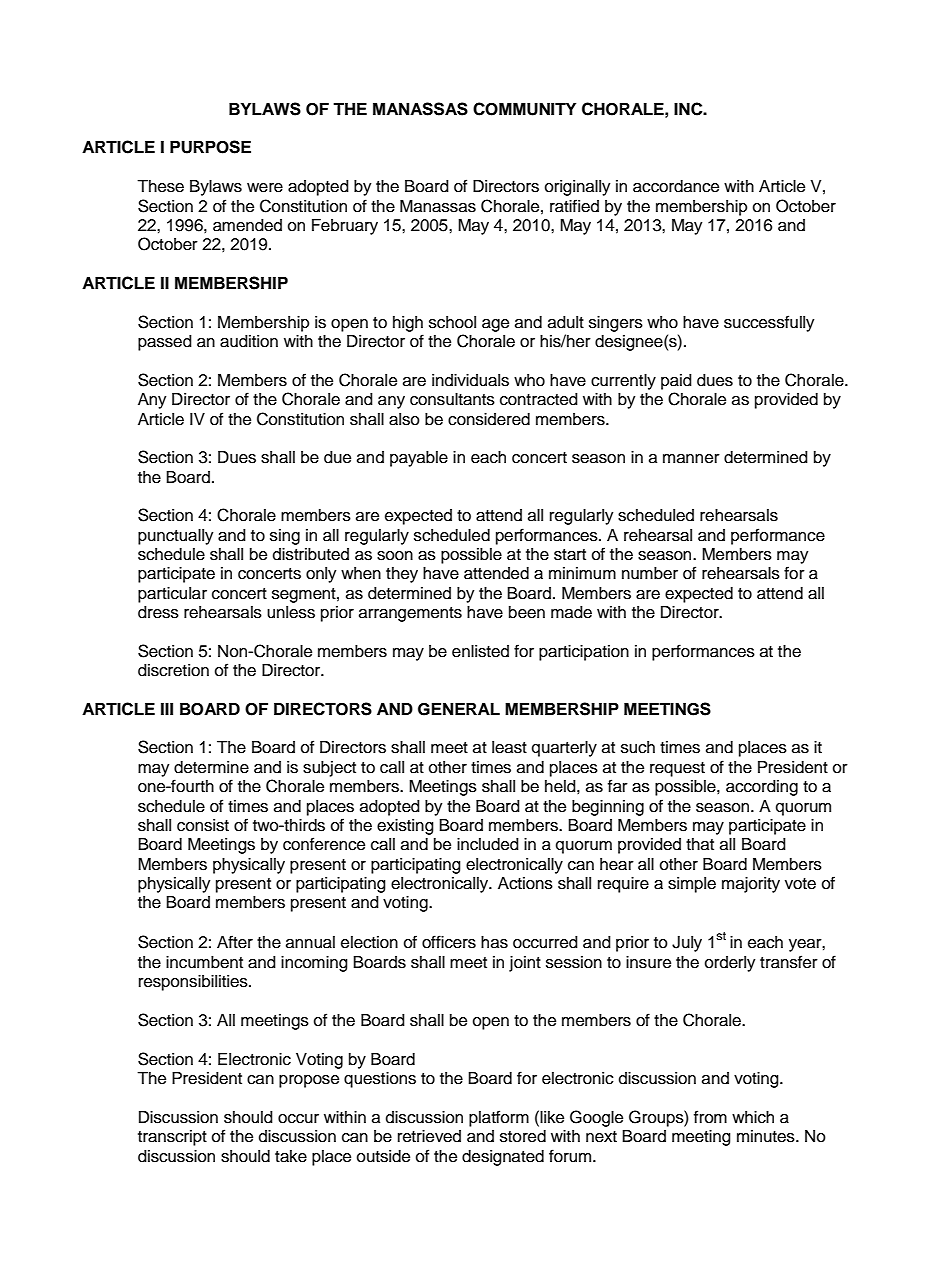 The image size is (936, 1288). Describe the element at coordinates (172, 1138) in the document. I see `transcript` at that location.
